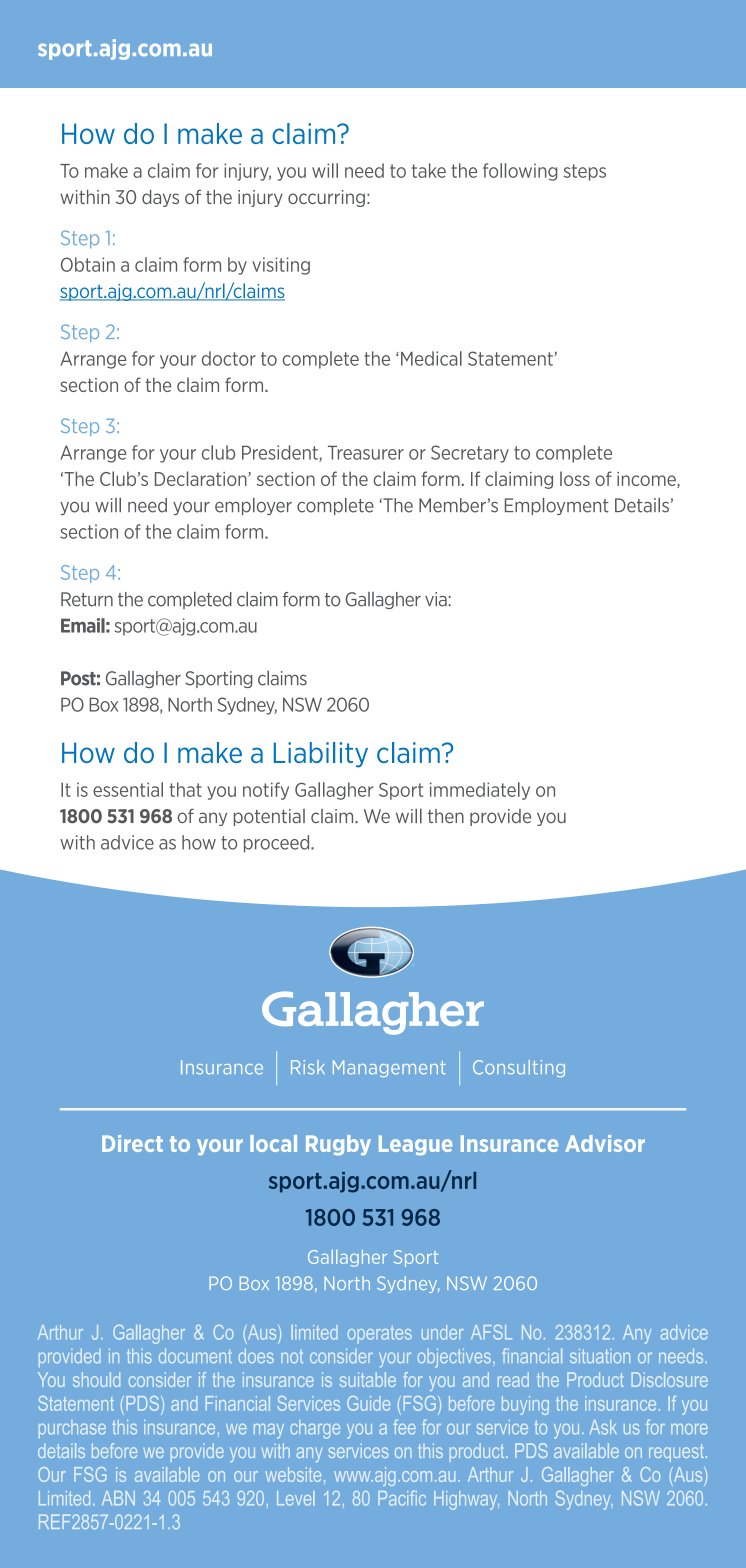  What do you see at coordinates (416, 1145) in the screenshot?
I see `League` at bounding box center [416, 1145].
